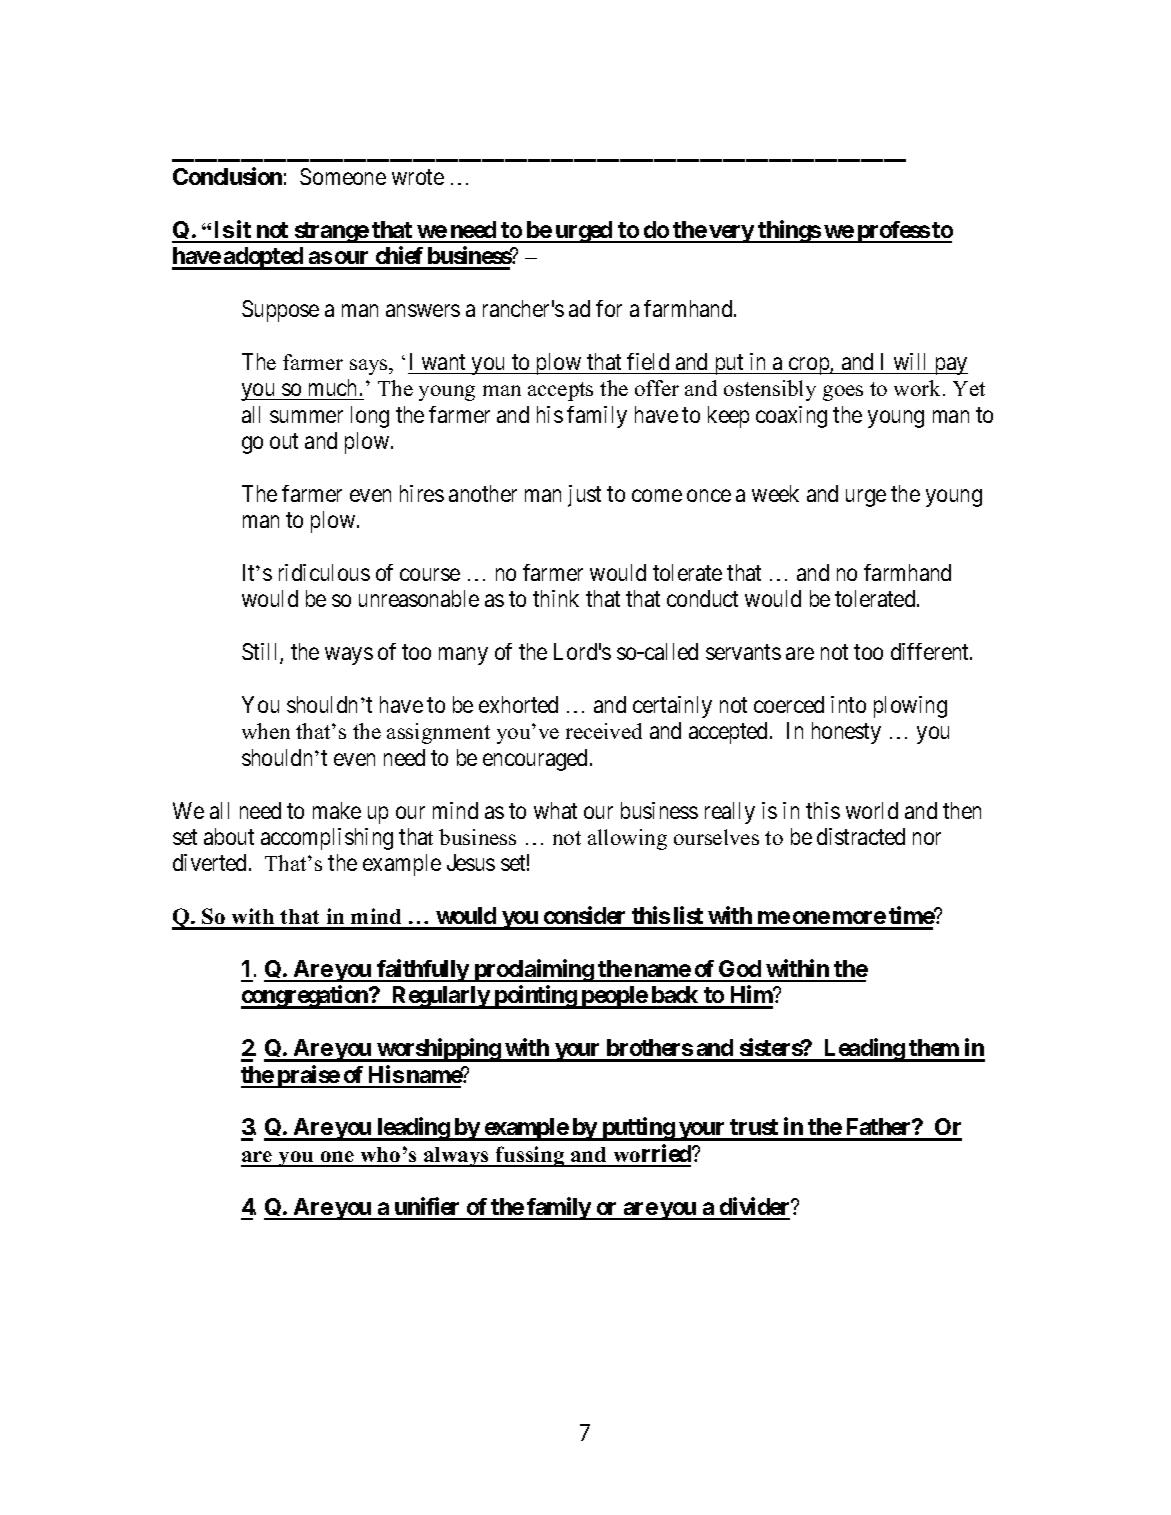  Describe the element at coordinates (555, 810) in the image. I see `what` at that location.
